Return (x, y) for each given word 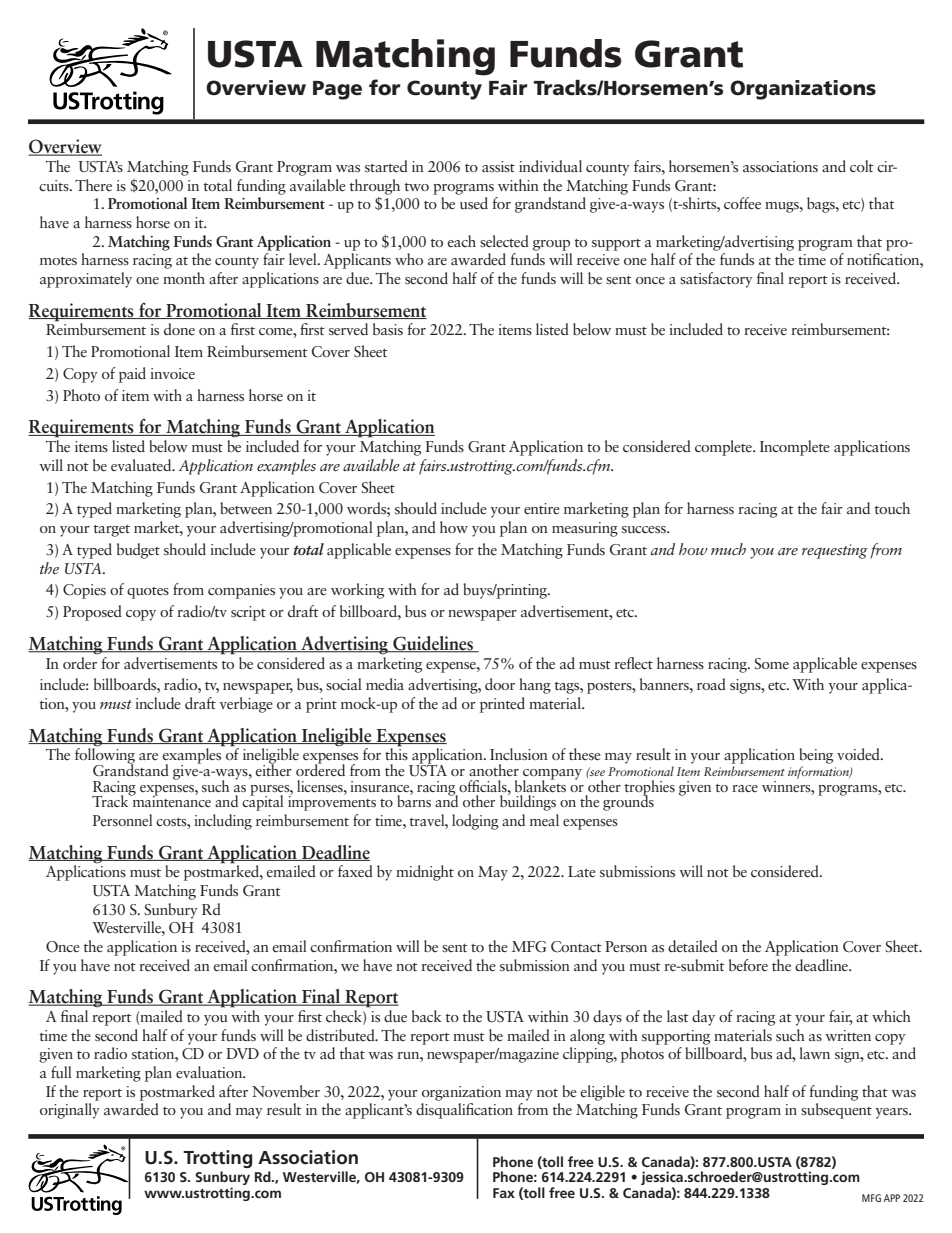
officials (484, 786)
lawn (814, 1053)
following (105, 756)
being (816, 756)
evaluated (142, 465)
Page (337, 90)
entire (542, 508)
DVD (242, 1053)
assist (498, 167)
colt (862, 166)
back (427, 1016)
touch (892, 508)
